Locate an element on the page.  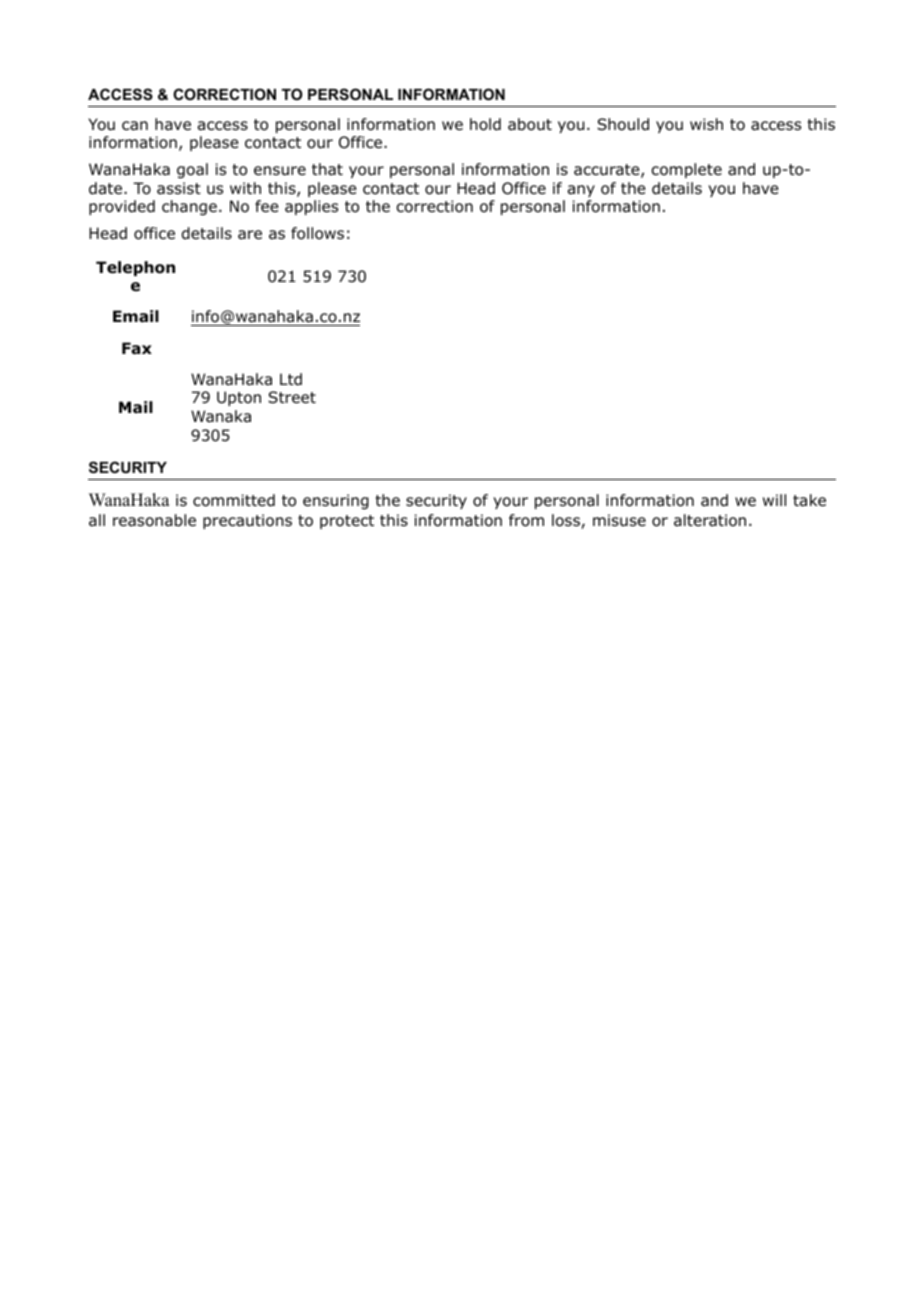
hold is located at coordinates (485, 124).
